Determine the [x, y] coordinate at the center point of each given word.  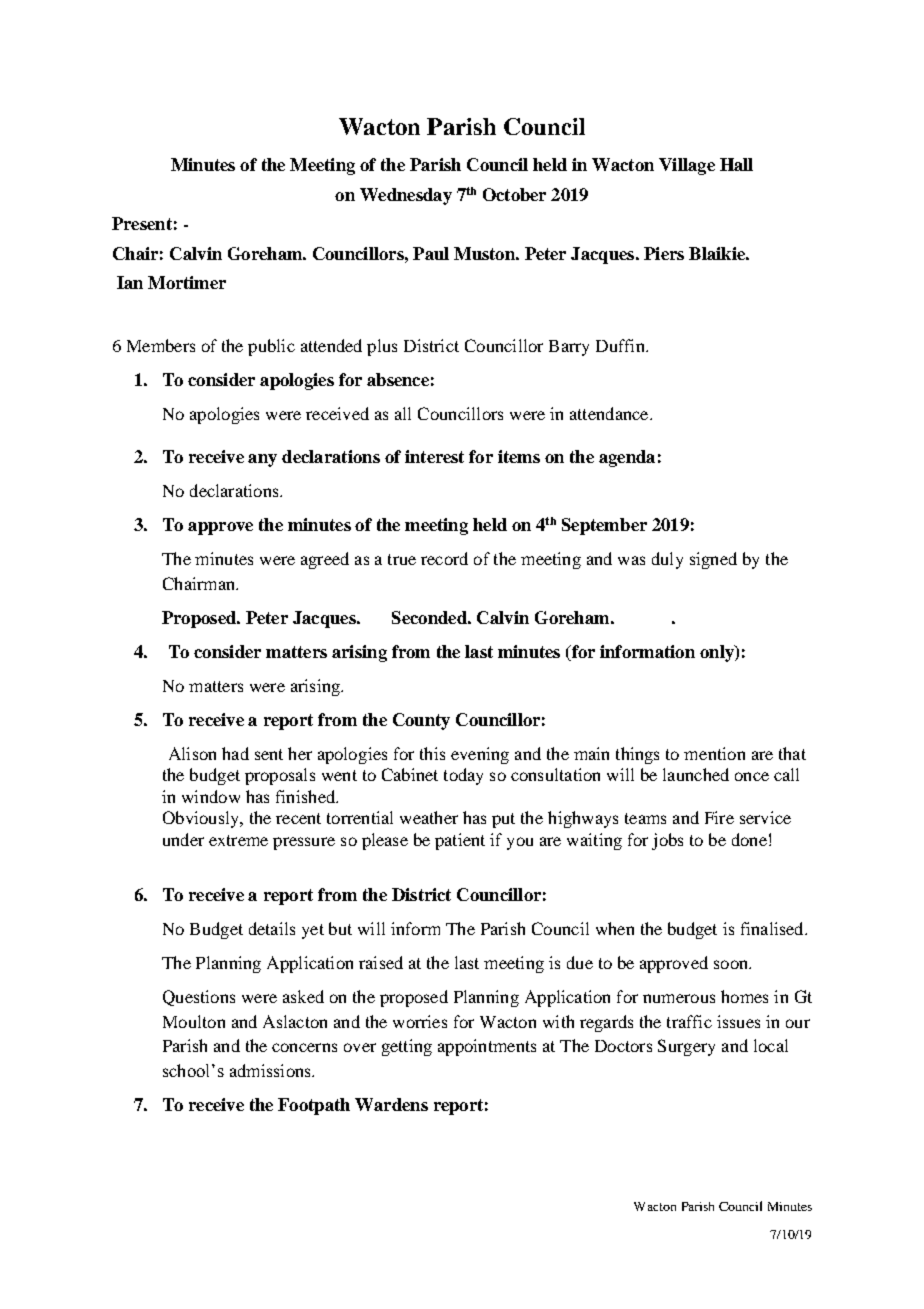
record [444, 558]
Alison [192, 753]
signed [713, 560]
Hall [736, 164]
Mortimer [187, 282]
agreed [325, 560]
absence [398, 379]
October [514, 194]
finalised [773, 928]
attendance [610, 413]
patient [460, 841]
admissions [271, 1070]
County [421, 721]
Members [161, 345]
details [272, 928]
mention [714, 753]
